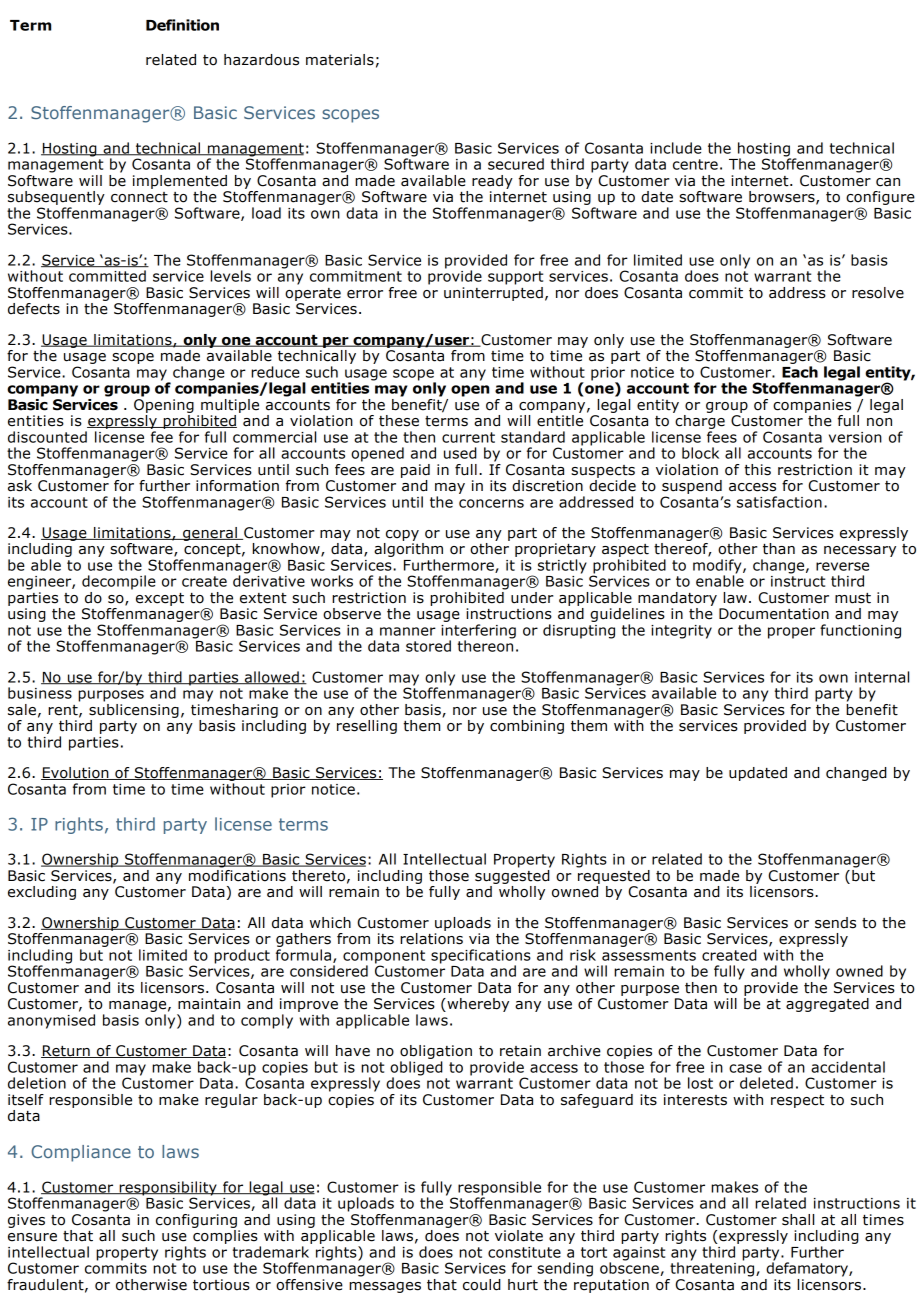  Describe the element at coordinates (774, 614) in the screenshot. I see `Documentation` at that location.
